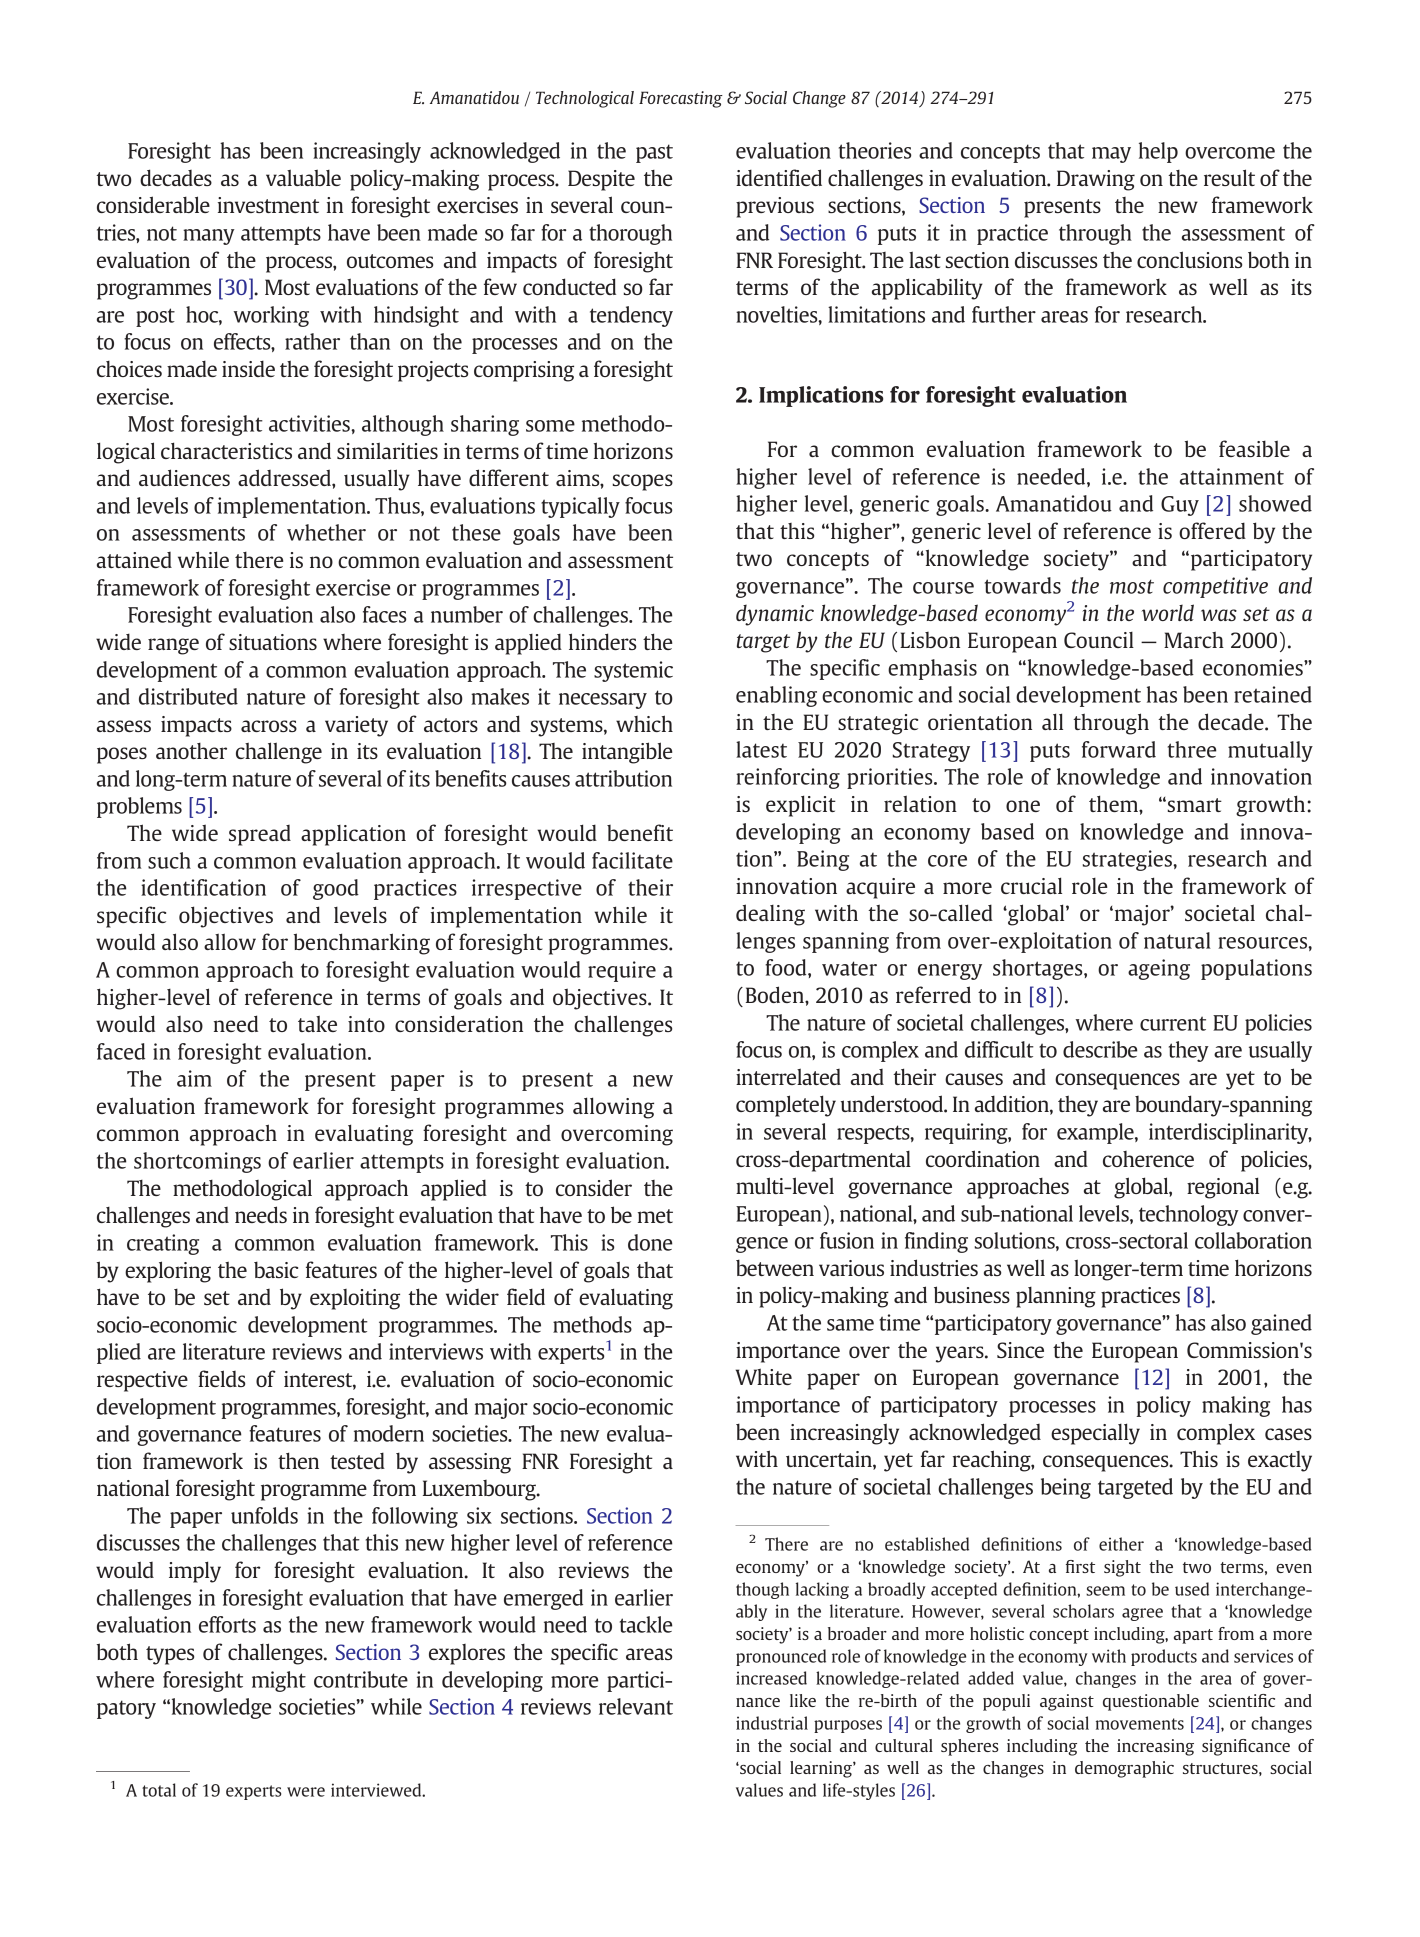 The image size is (1420, 1937). Describe the element at coordinates (1212, 530) in the screenshot. I see `offered` at that location.
